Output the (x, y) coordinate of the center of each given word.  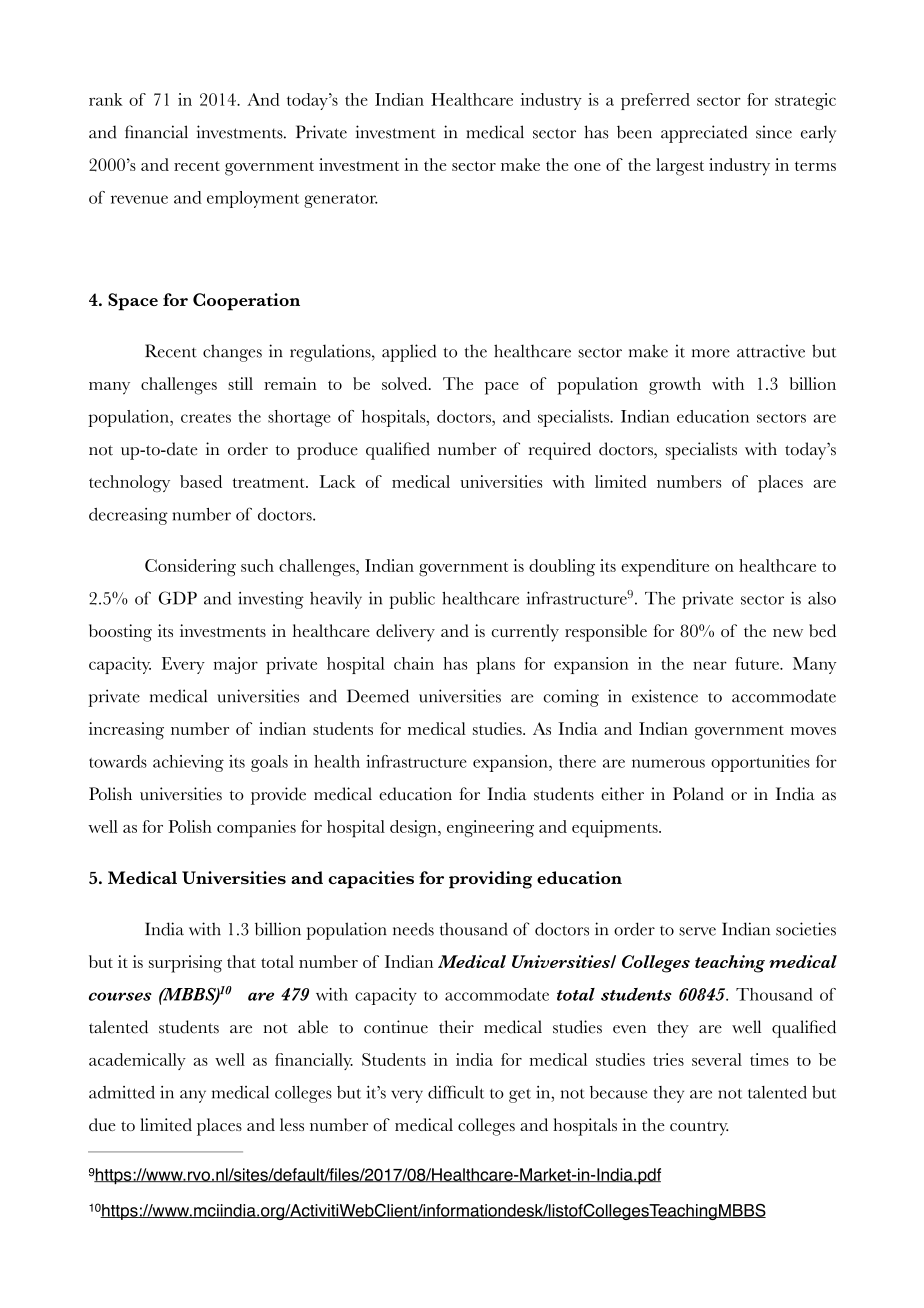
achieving (188, 763)
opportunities (760, 763)
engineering (490, 829)
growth (675, 386)
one (587, 167)
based (201, 481)
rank (106, 99)
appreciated (704, 134)
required (560, 451)
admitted (122, 1092)
